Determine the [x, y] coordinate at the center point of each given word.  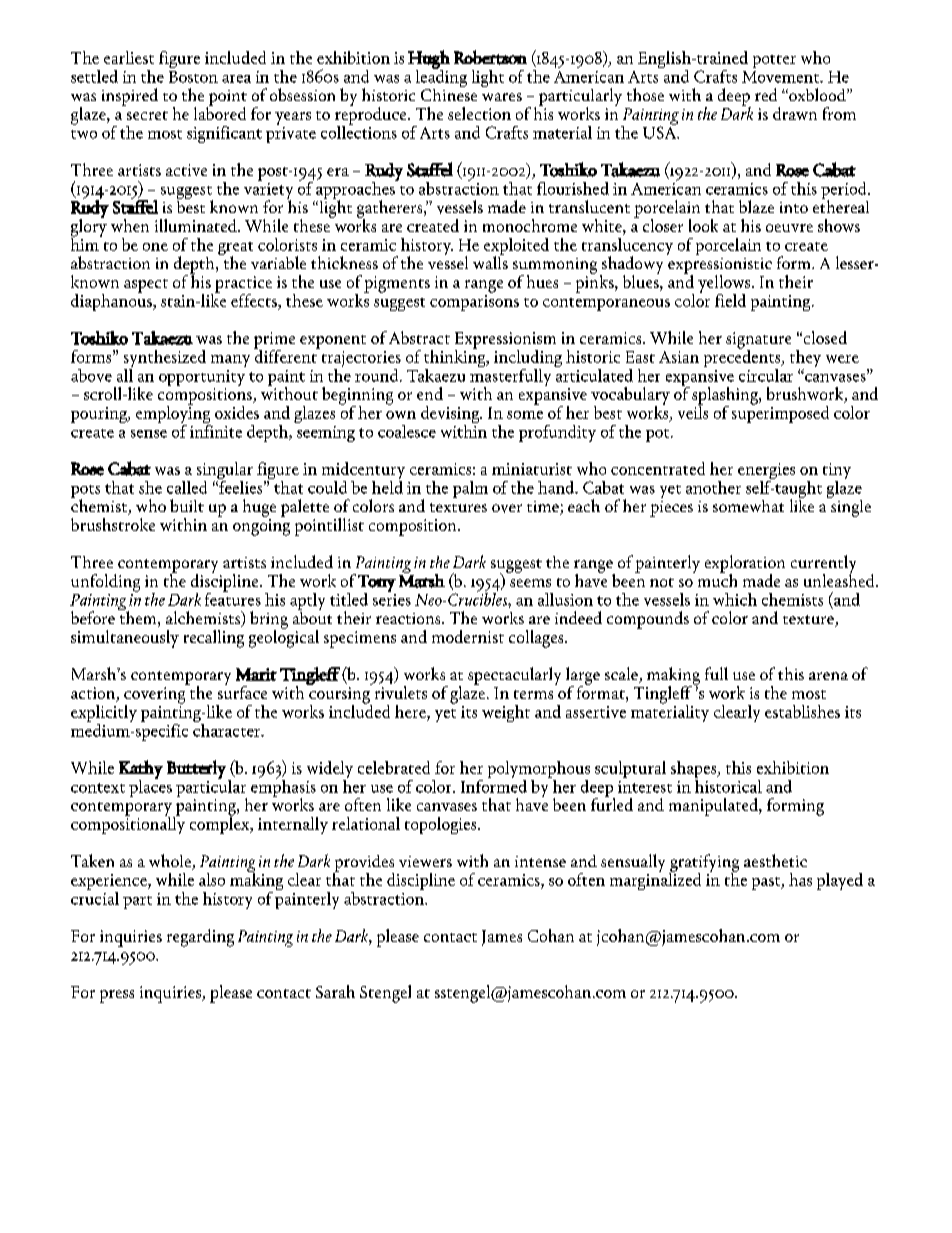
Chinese [449, 93]
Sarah [335, 991]
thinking [456, 358]
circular [766, 375]
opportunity [202, 378]
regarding [200, 938]
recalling [214, 639]
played [840, 881]
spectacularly [514, 676]
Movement [782, 77]
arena [828, 676]
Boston [193, 77]
